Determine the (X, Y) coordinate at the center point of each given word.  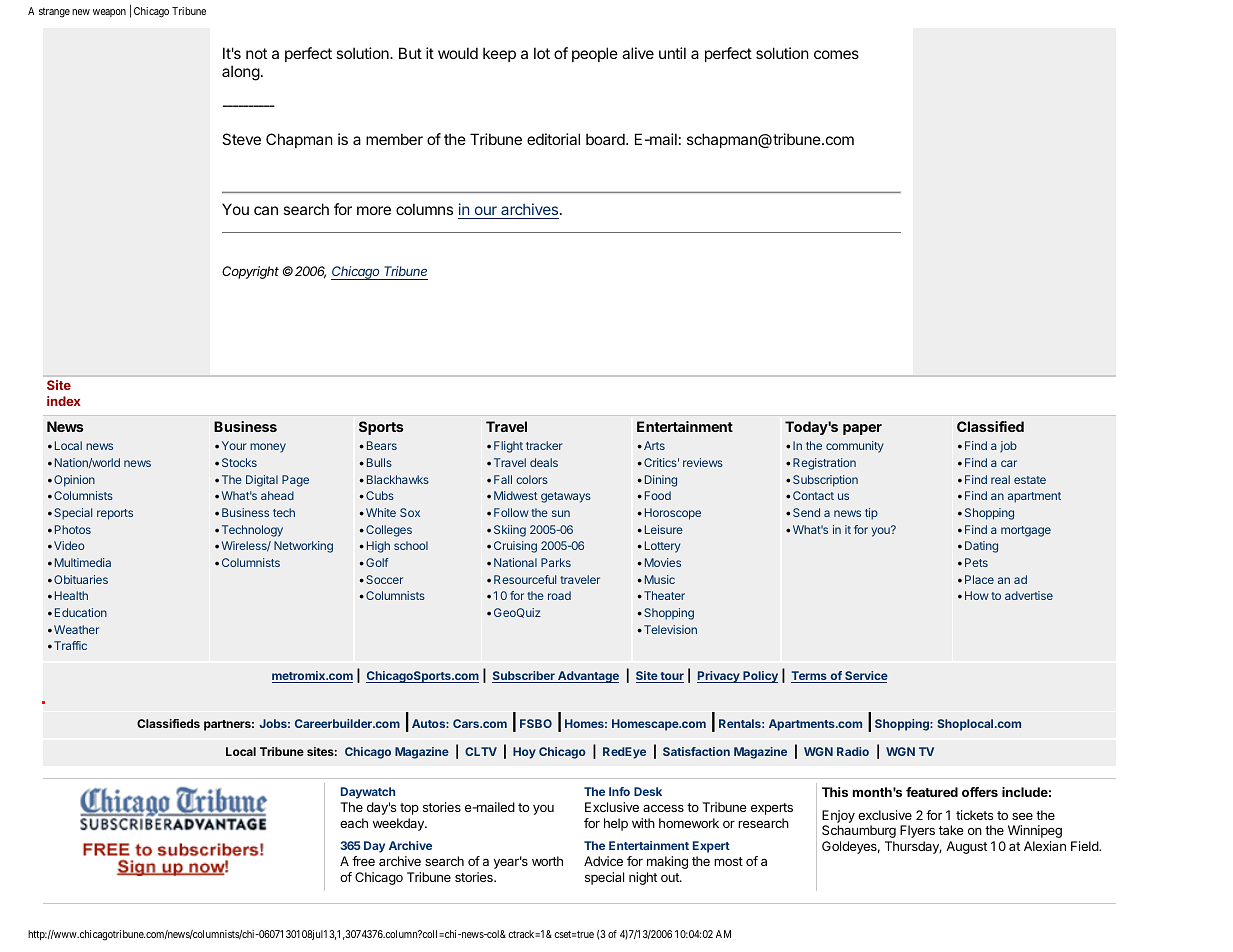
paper (862, 429)
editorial (553, 139)
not (256, 53)
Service (865, 677)
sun (561, 513)
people (595, 54)
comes (836, 54)
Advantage (587, 677)
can (266, 210)
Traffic (70, 645)
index (64, 401)
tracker (544, 445)
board (606, 139)
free (363, 861)
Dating (981, 547)
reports (115, 514)
